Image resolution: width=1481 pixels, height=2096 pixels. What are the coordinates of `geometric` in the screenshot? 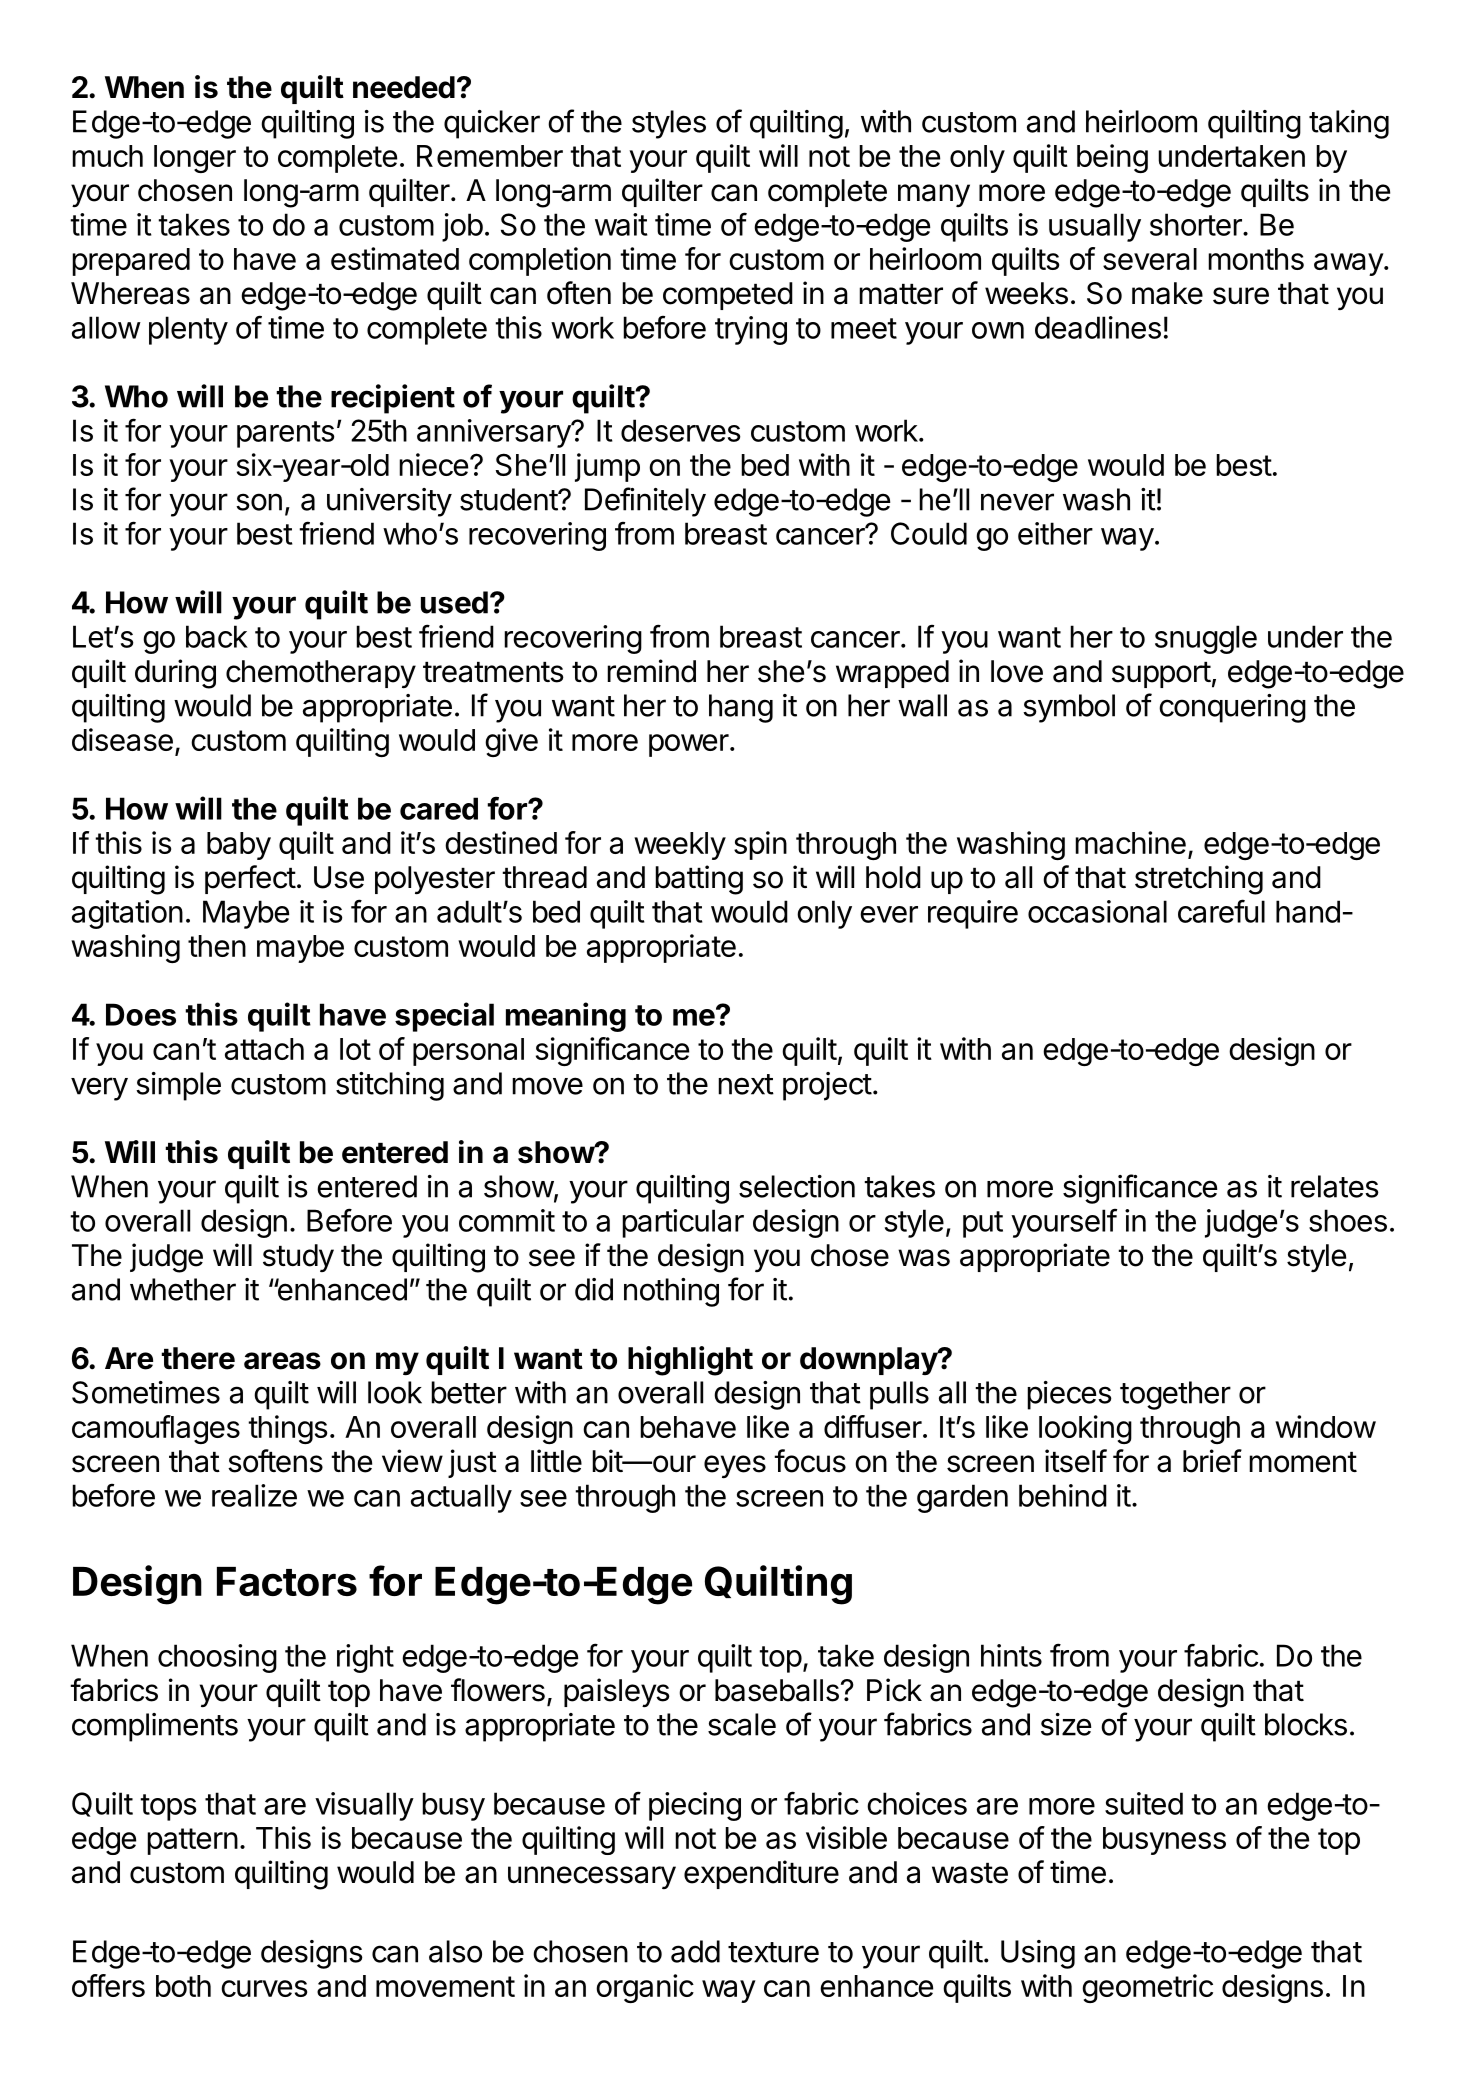 It's located at (1147, 1988).
